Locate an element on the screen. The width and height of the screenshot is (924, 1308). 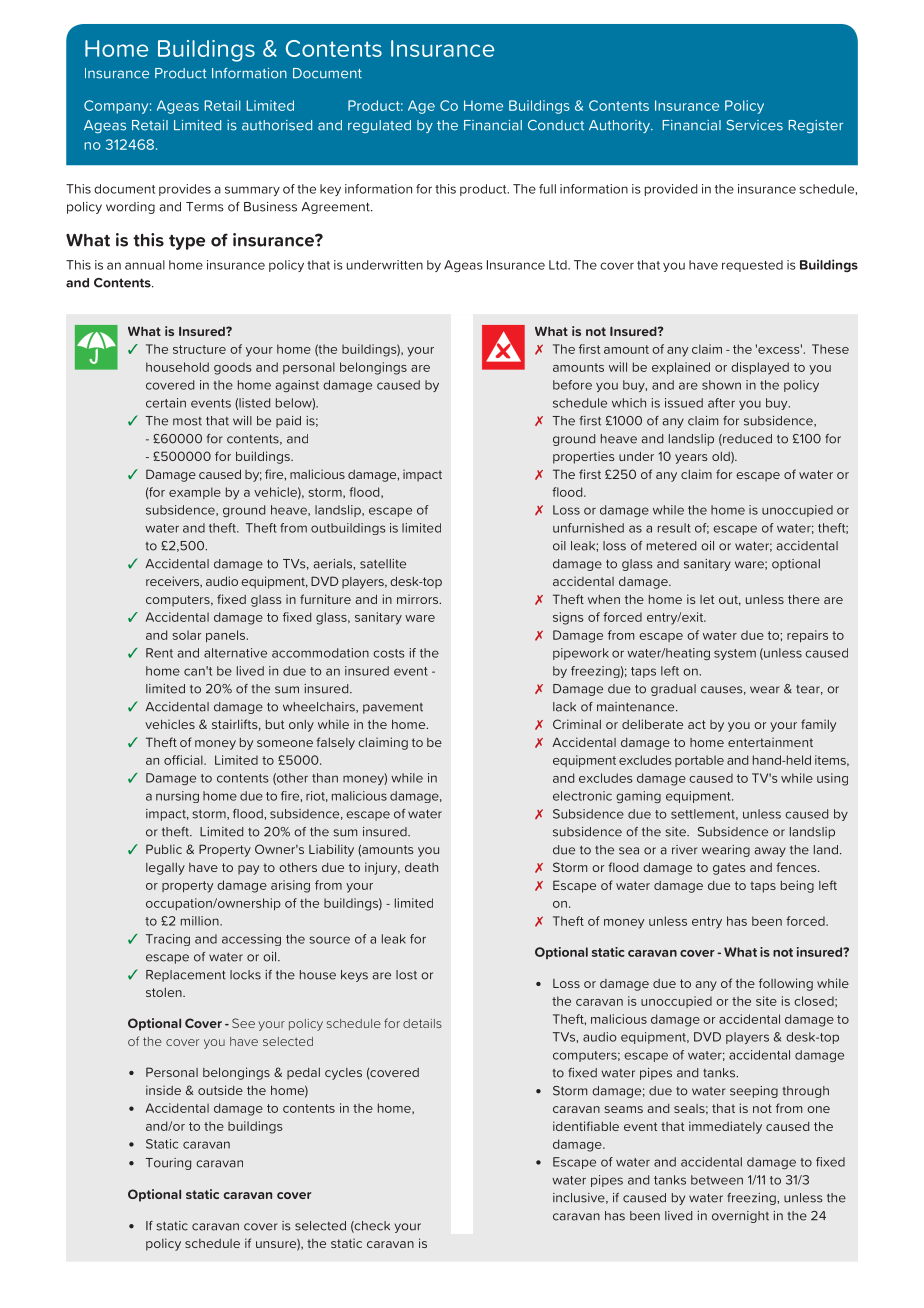
before is located at coordinates (572, 385).
